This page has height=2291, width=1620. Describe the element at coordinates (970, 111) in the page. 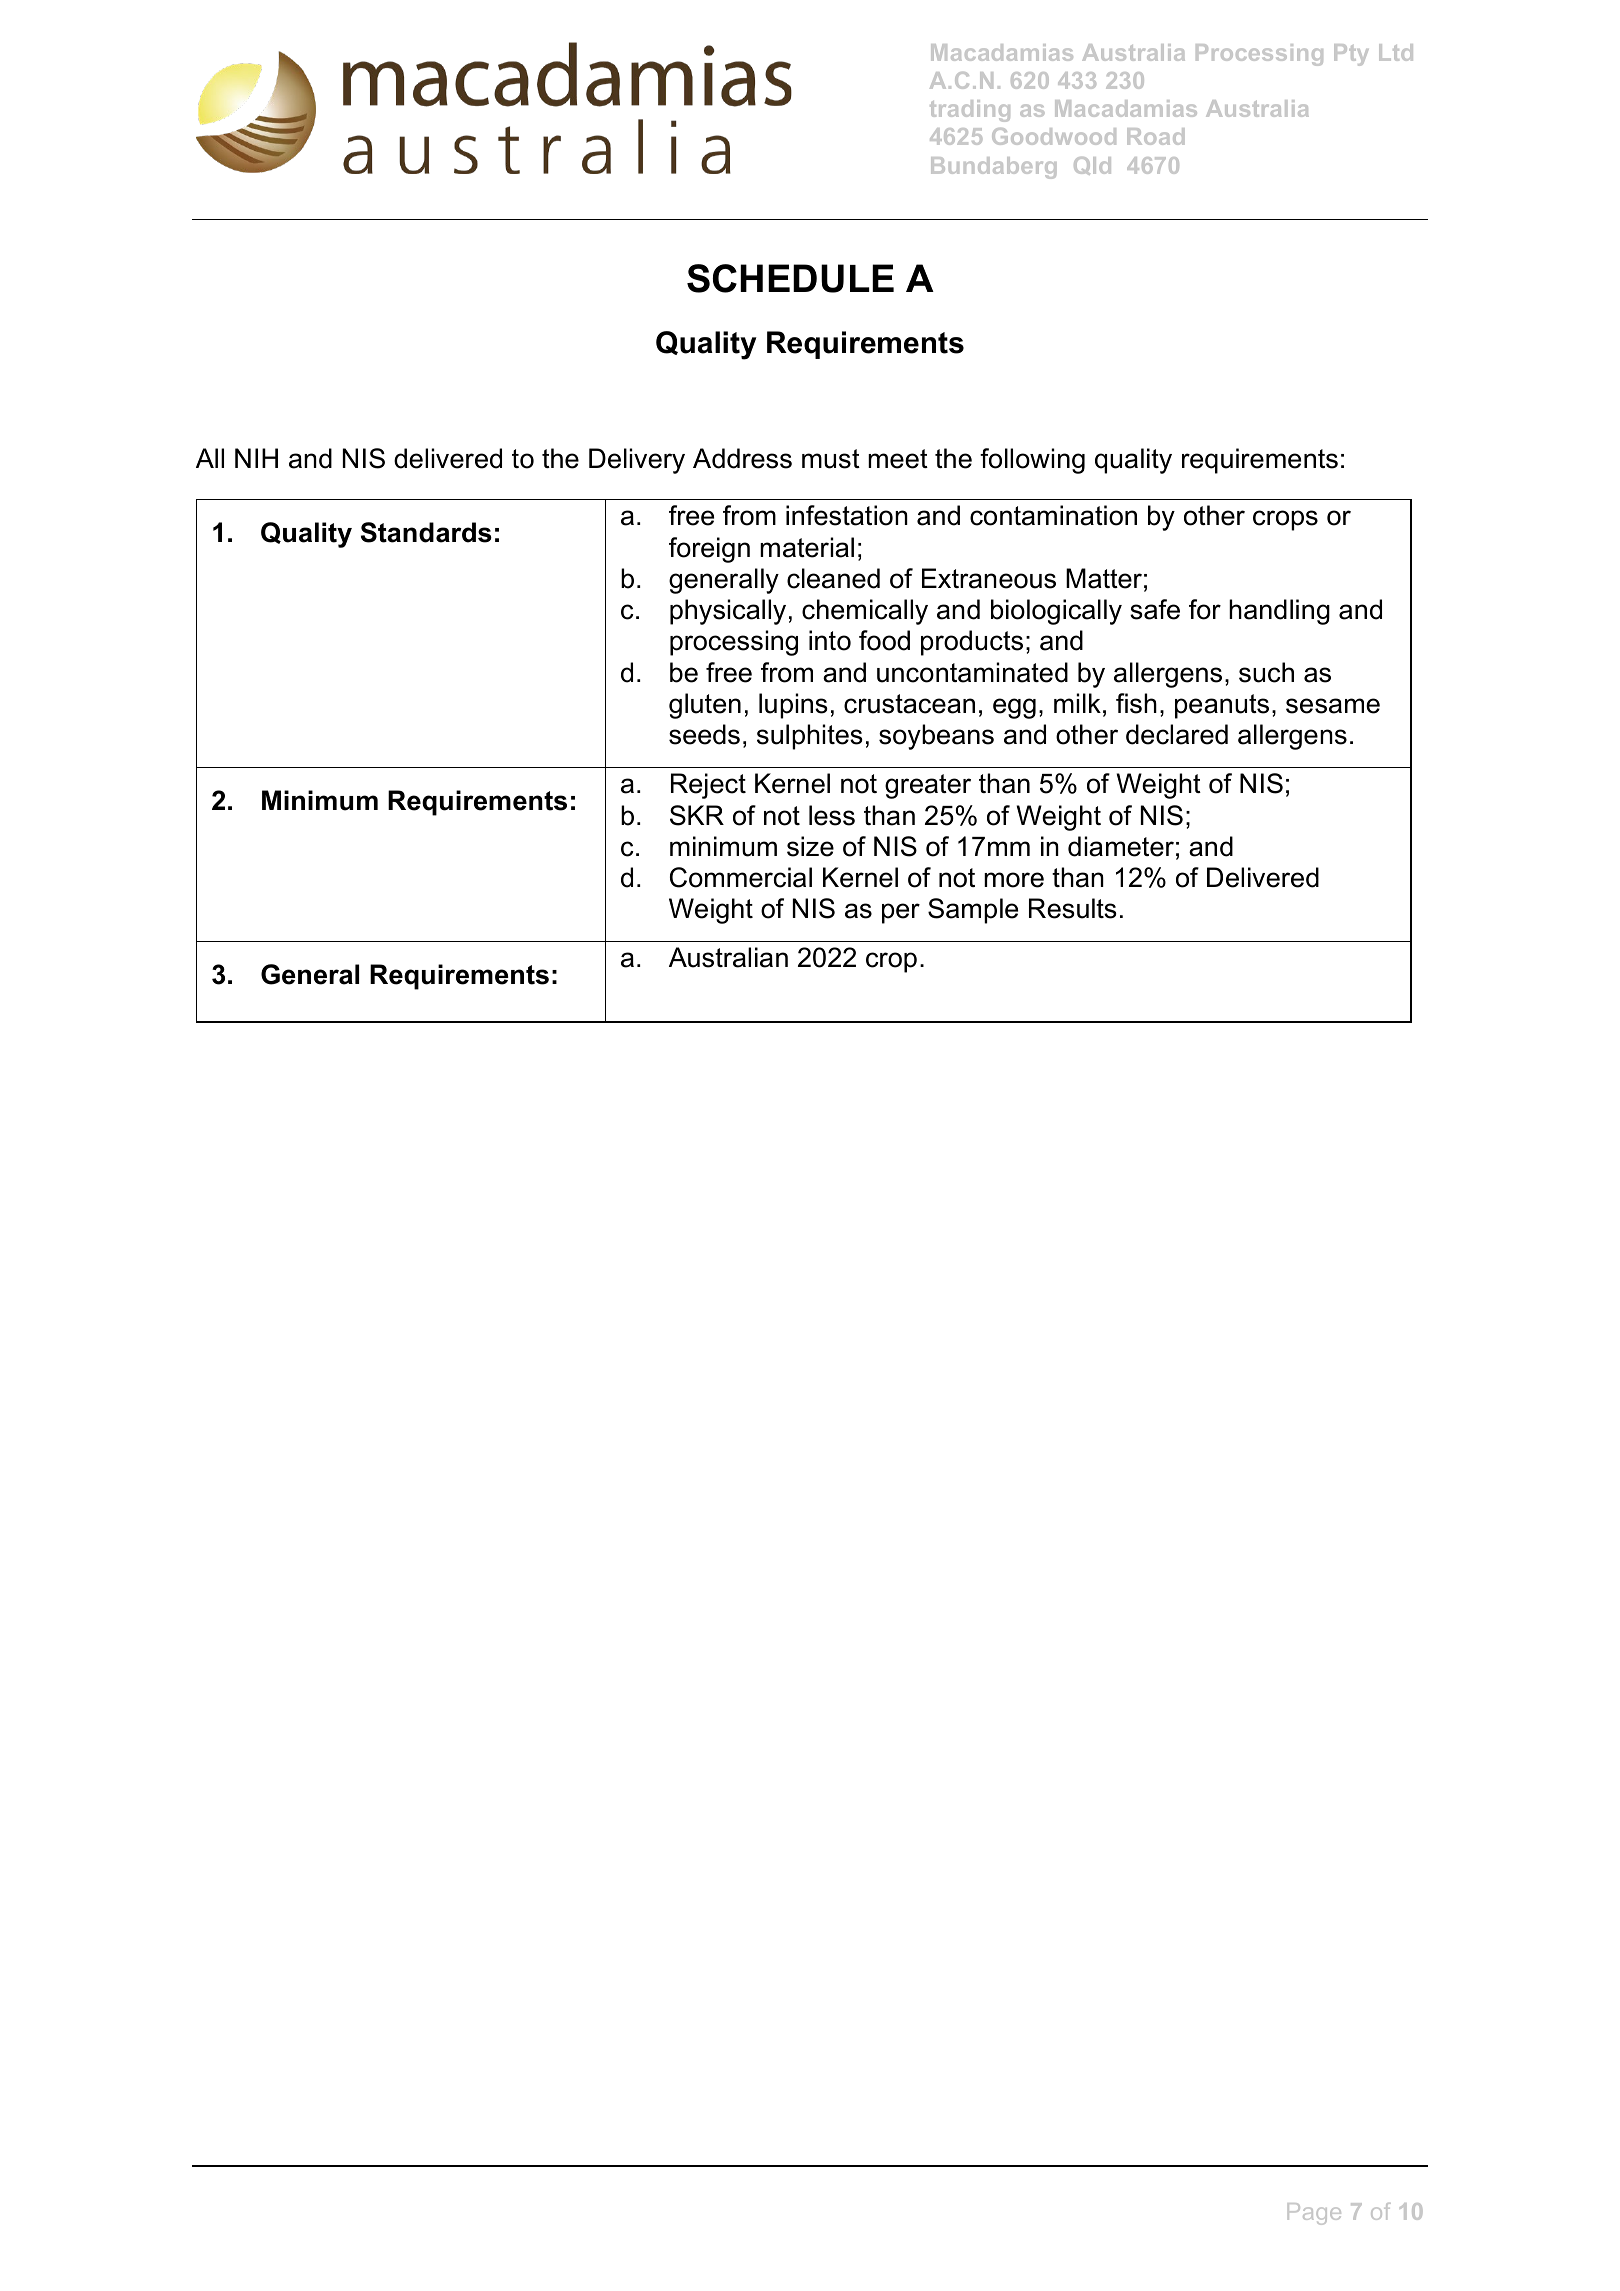

I see `trading` at that location.
